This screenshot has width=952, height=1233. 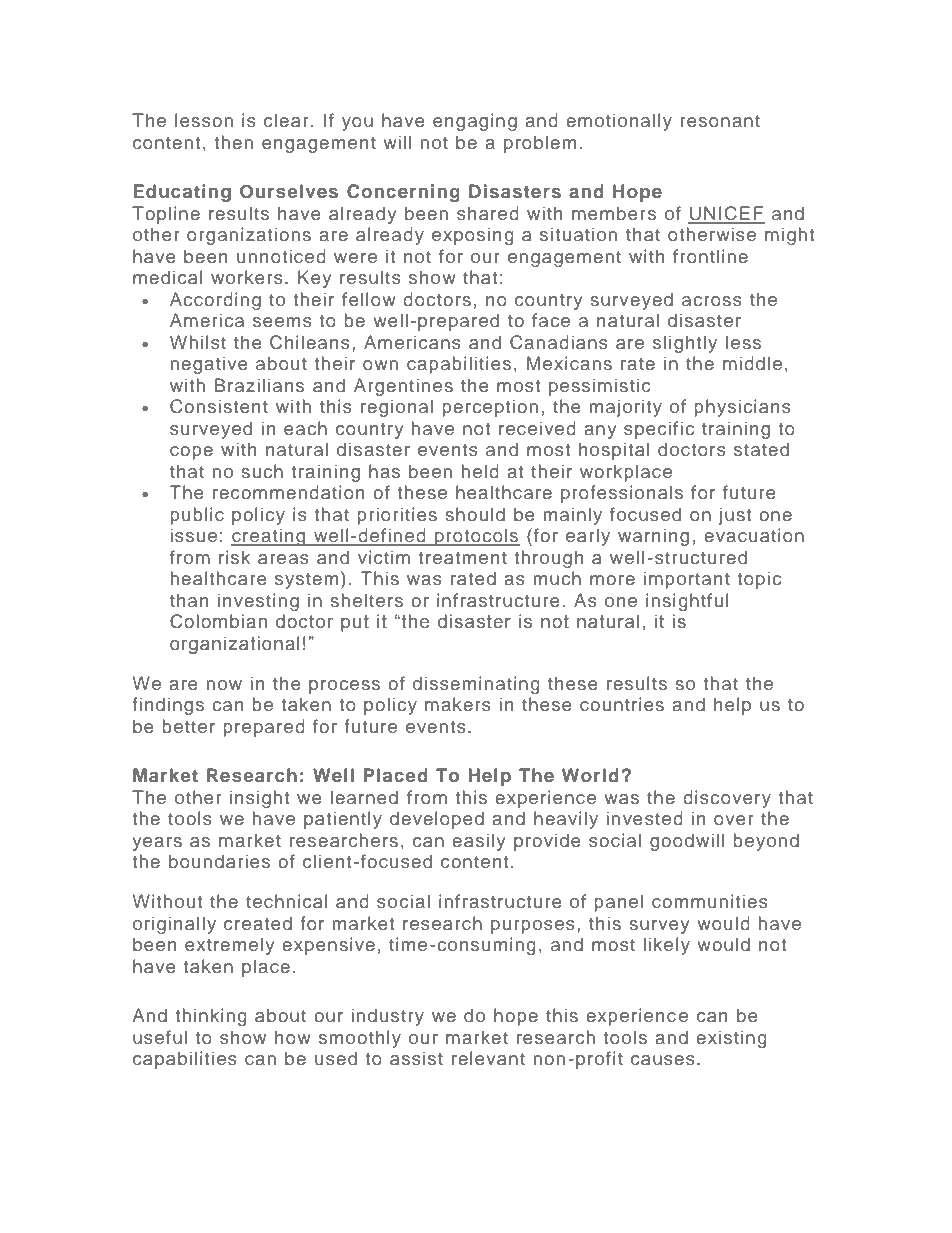 I want to click on existing, so click(x=731, y=1039).
